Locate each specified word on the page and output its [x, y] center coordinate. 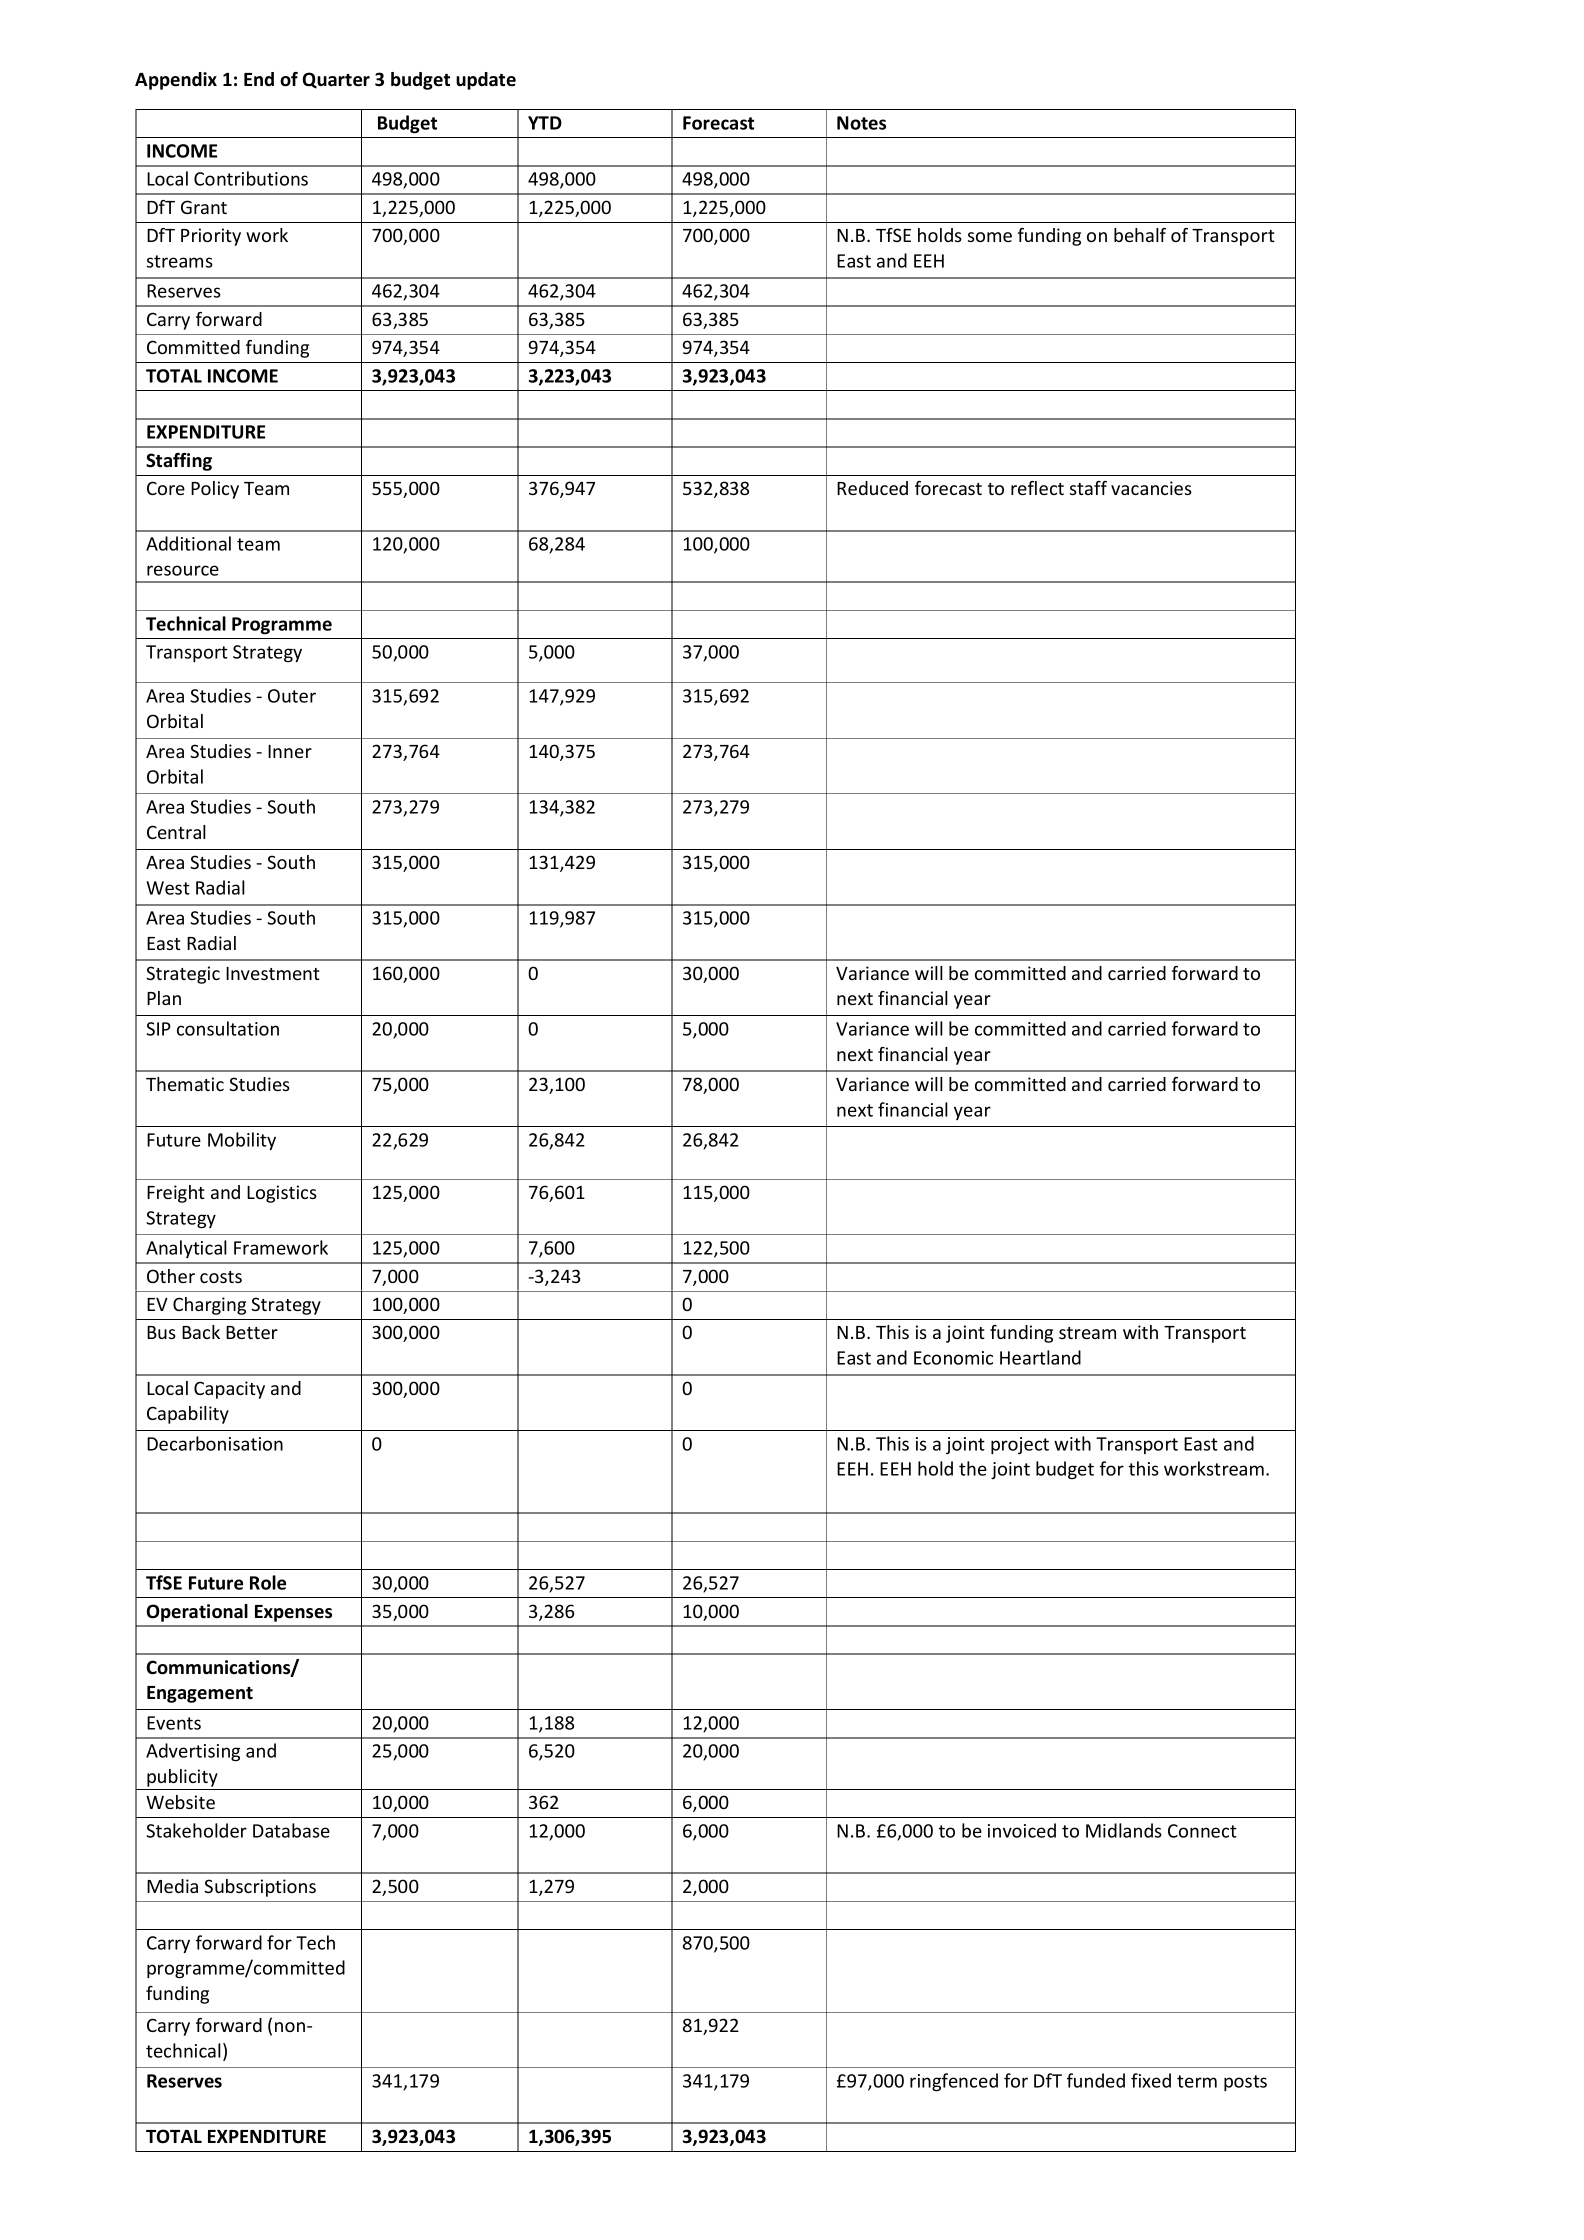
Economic [953, 1358]
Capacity [229, 1390]
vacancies [1151, 488]
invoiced [1022, 1830]
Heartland [1040, 1357]
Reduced [872, 488]
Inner [290, 751]
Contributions [251, 178]
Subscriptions [260, 1888]
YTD [545, 123]
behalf [1140, 235]
